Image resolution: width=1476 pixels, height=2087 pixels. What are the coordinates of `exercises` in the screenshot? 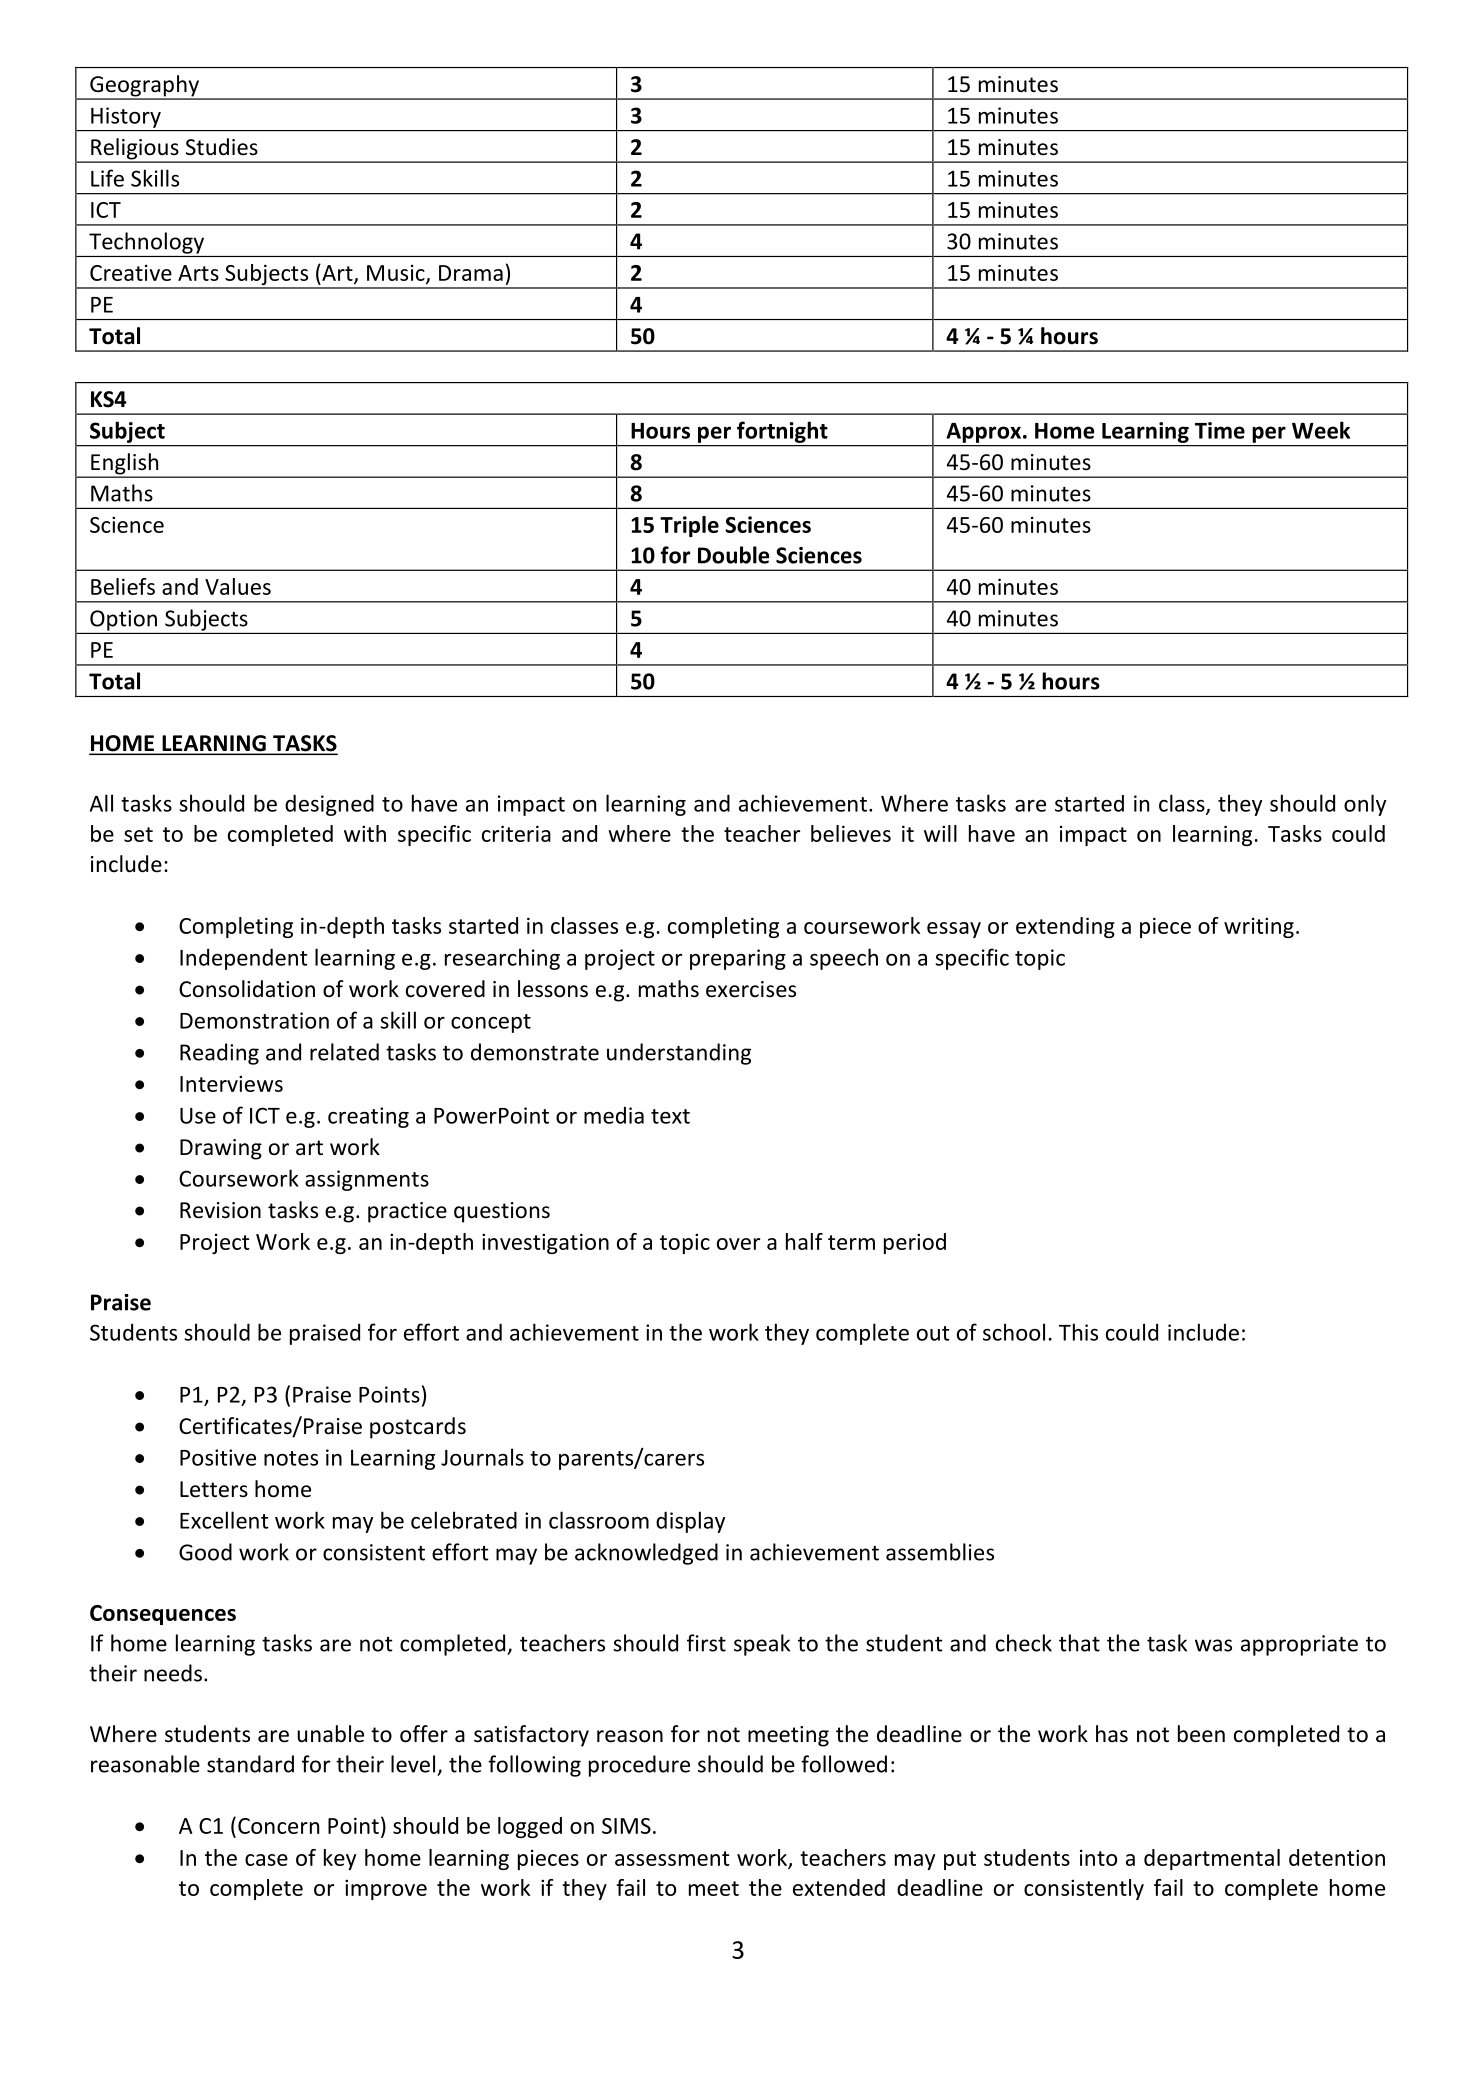 It's located at (751, 989).
